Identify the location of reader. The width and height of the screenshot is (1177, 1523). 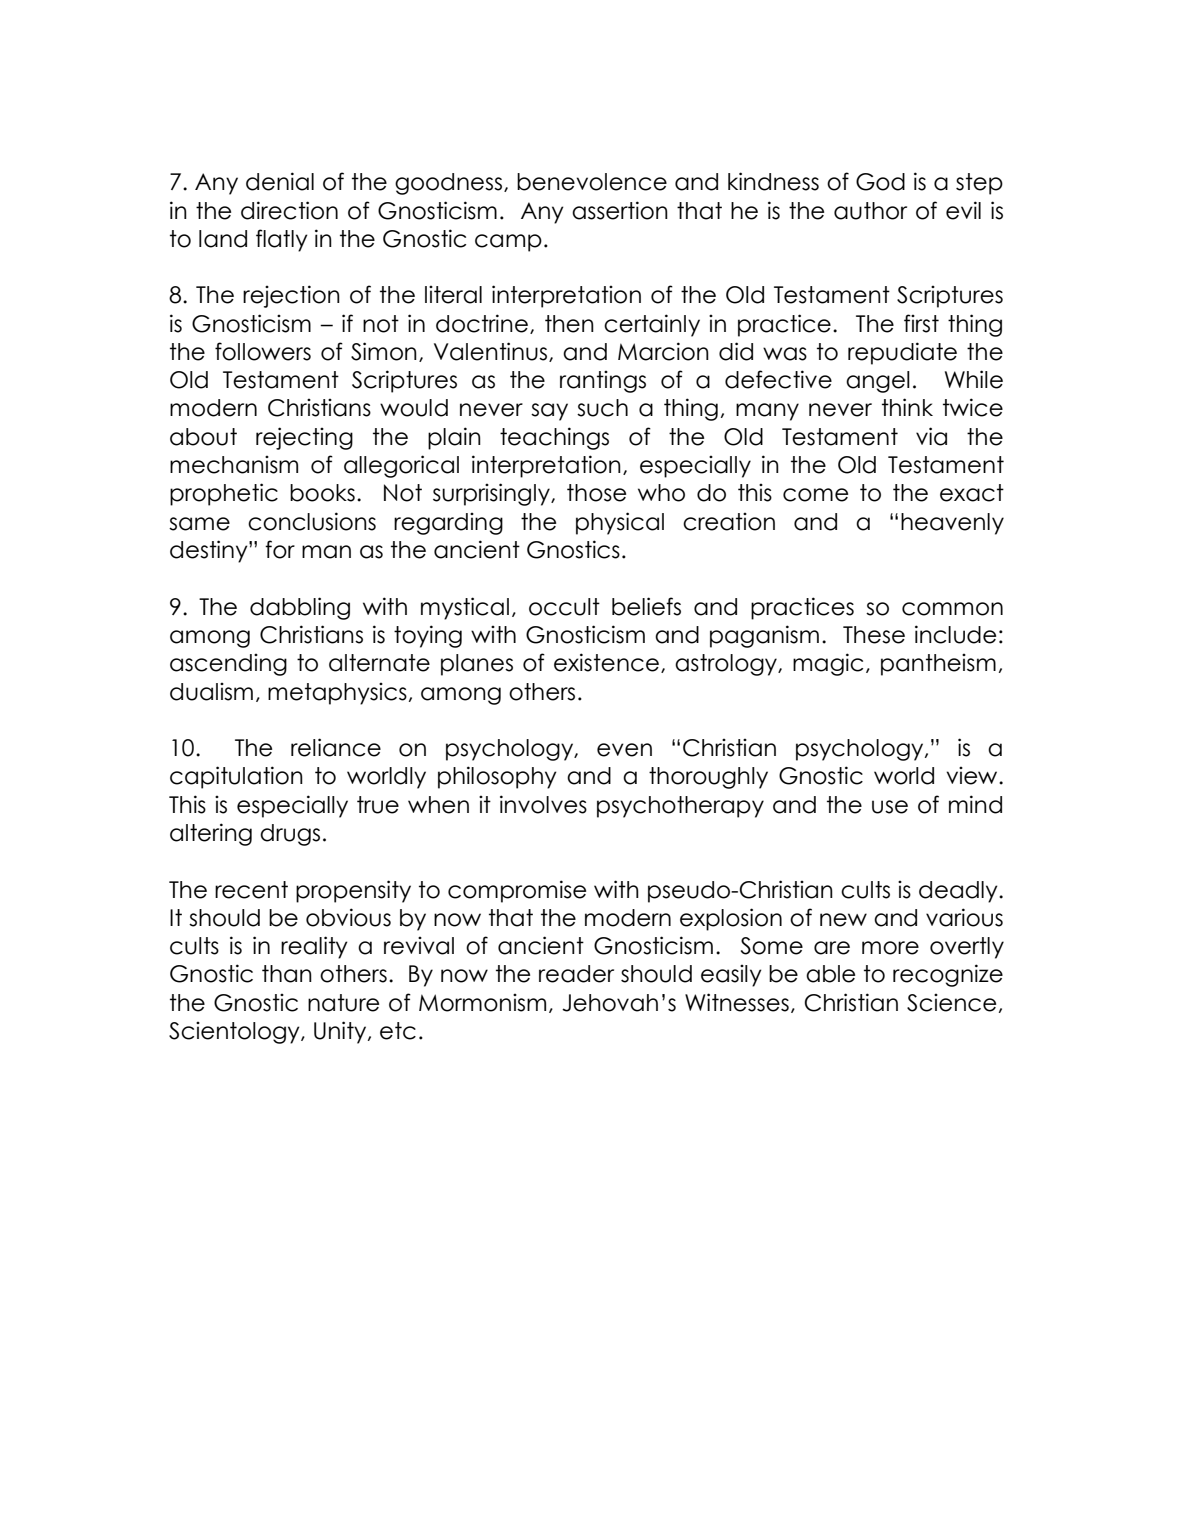
(576, 974).
